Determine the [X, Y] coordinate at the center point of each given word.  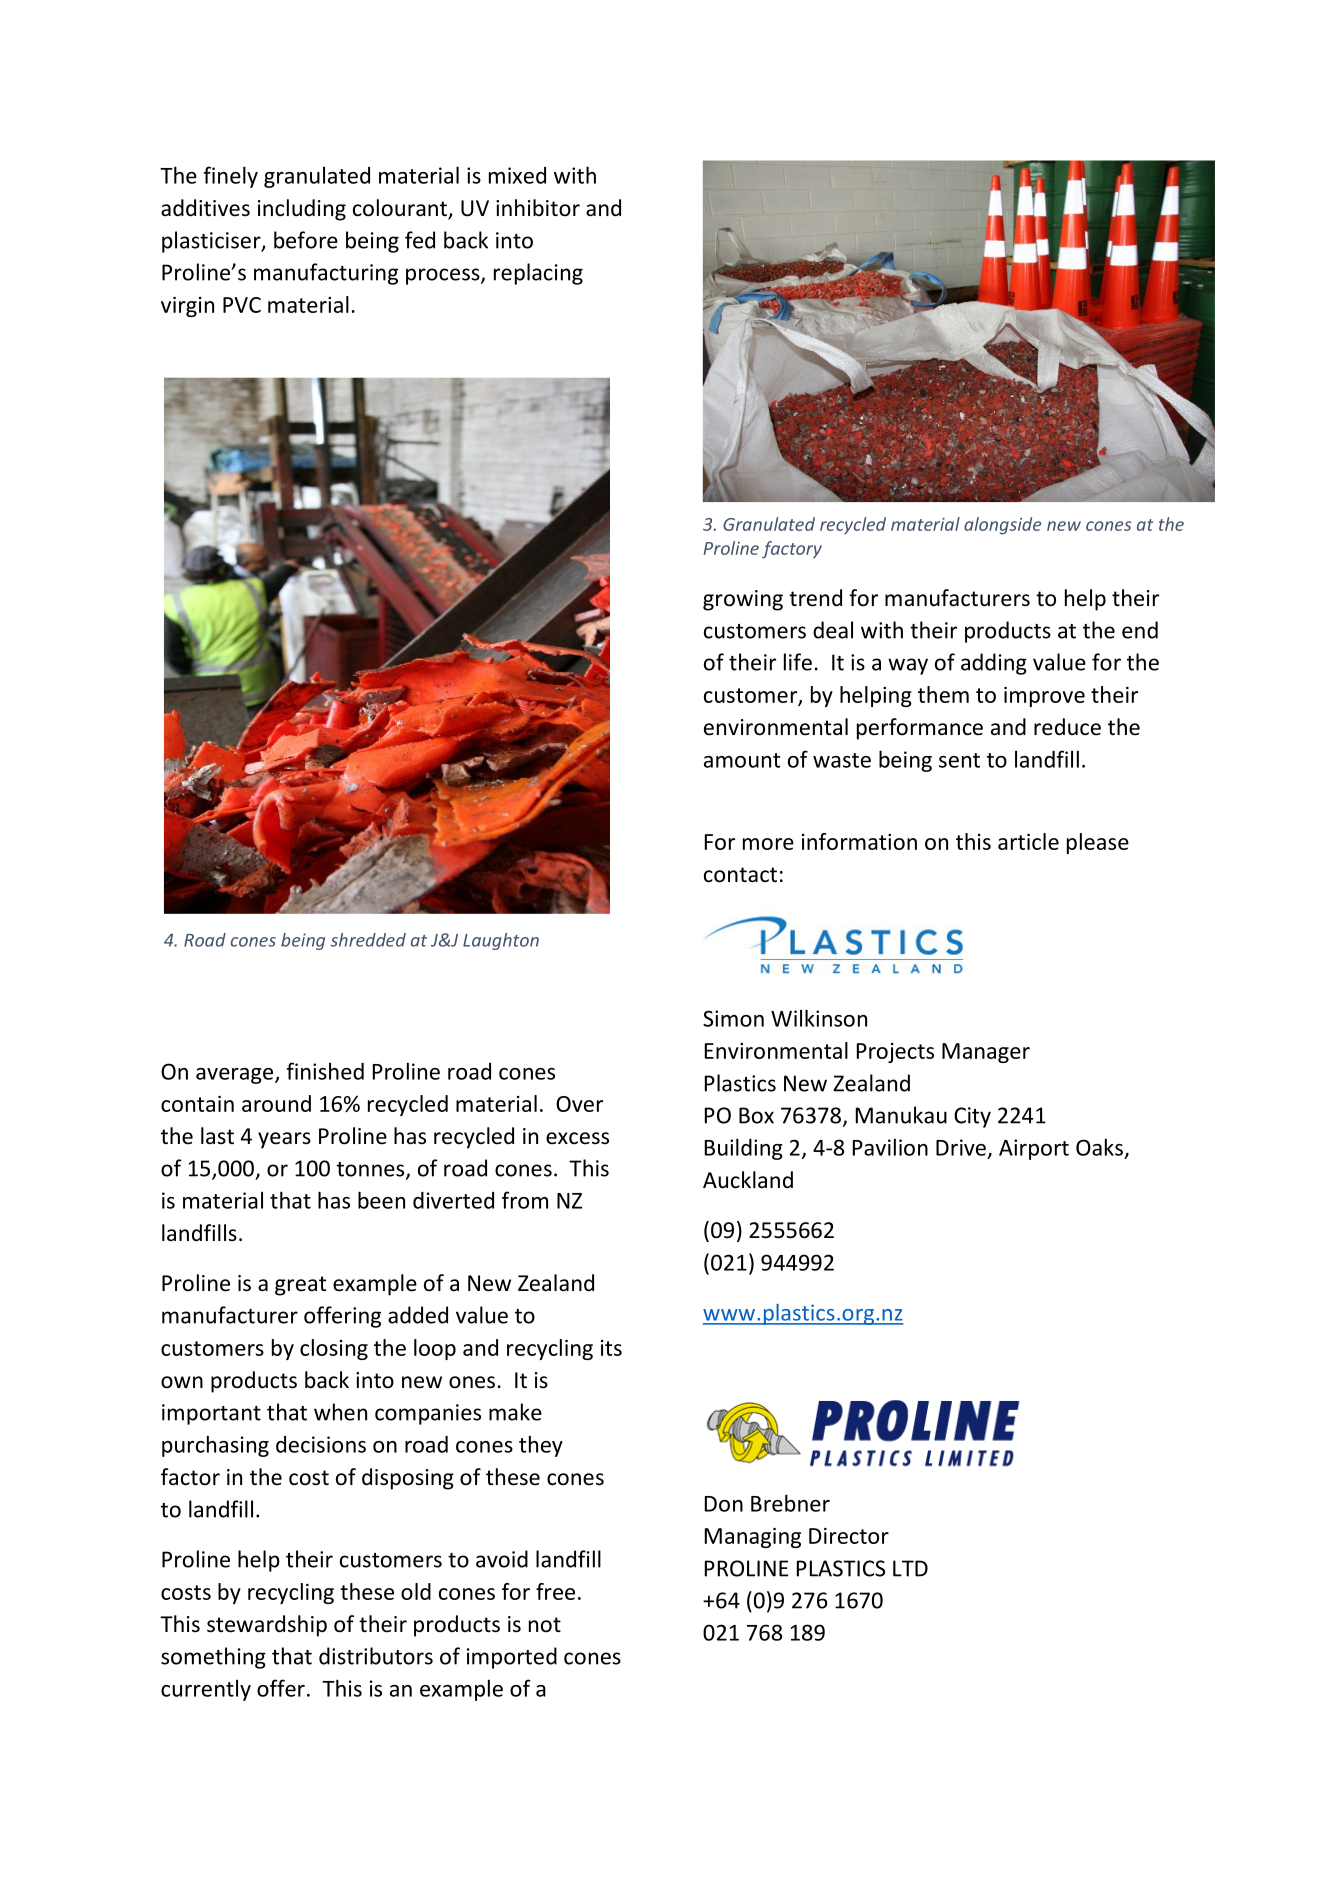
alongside [1002, 526]
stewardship [267, 1626]
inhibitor [538, 208]
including [302, 210]
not [545, 1625]
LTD [910, 1568]
